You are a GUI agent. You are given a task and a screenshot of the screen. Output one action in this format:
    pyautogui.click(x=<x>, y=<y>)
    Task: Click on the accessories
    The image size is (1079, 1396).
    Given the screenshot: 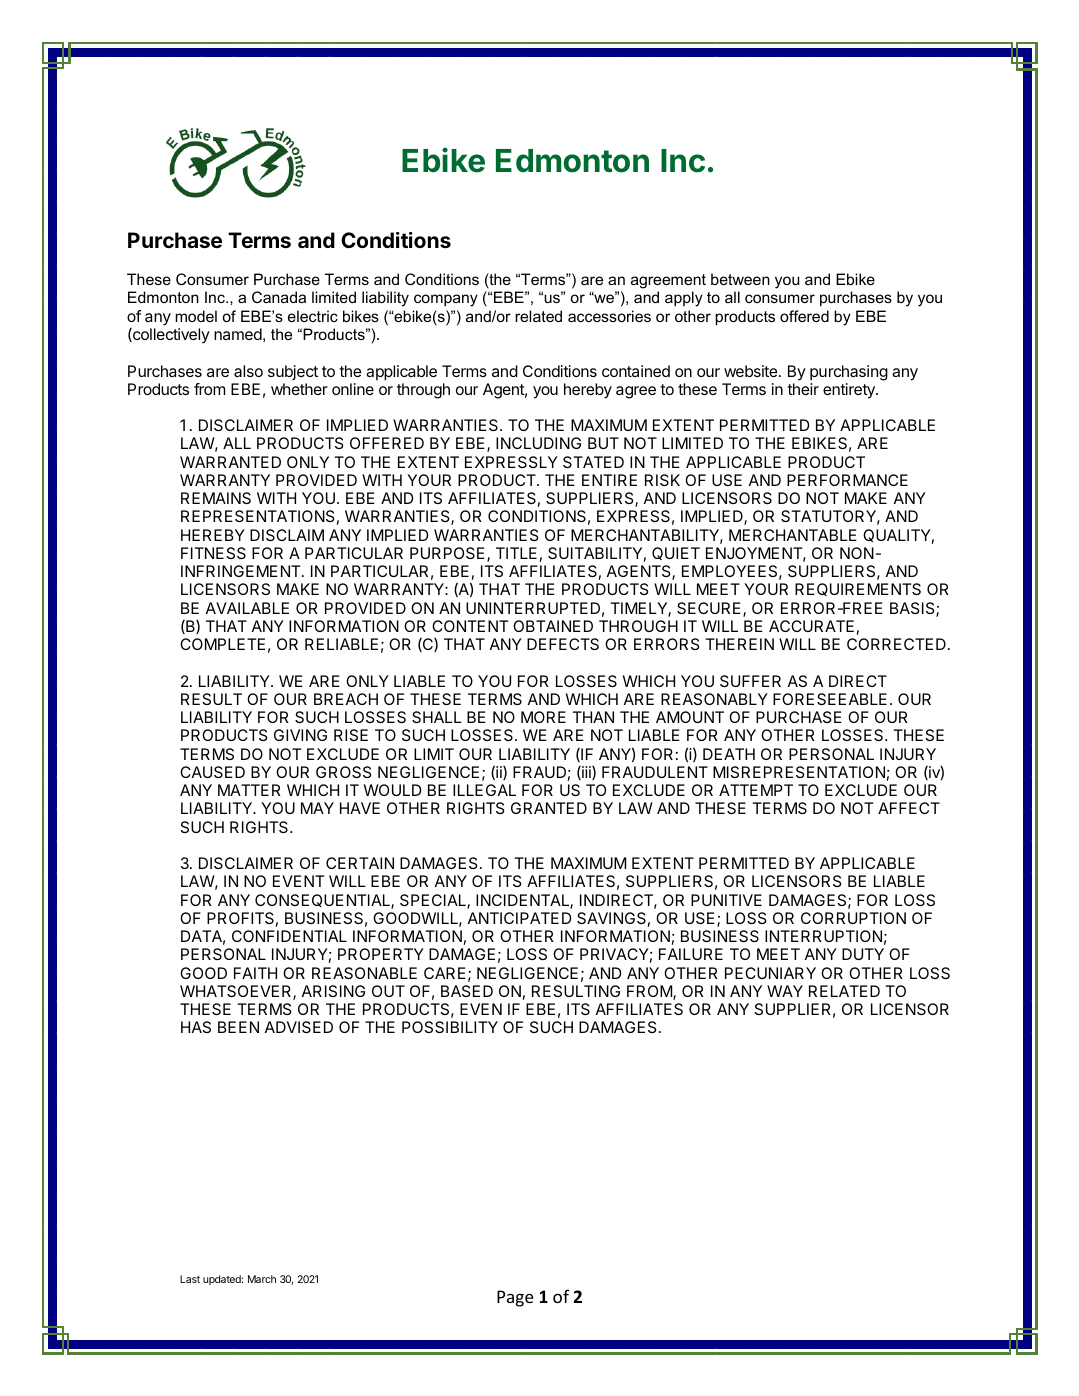 What is the action you would take?
    pyautogui.click(x=609, y=316)
